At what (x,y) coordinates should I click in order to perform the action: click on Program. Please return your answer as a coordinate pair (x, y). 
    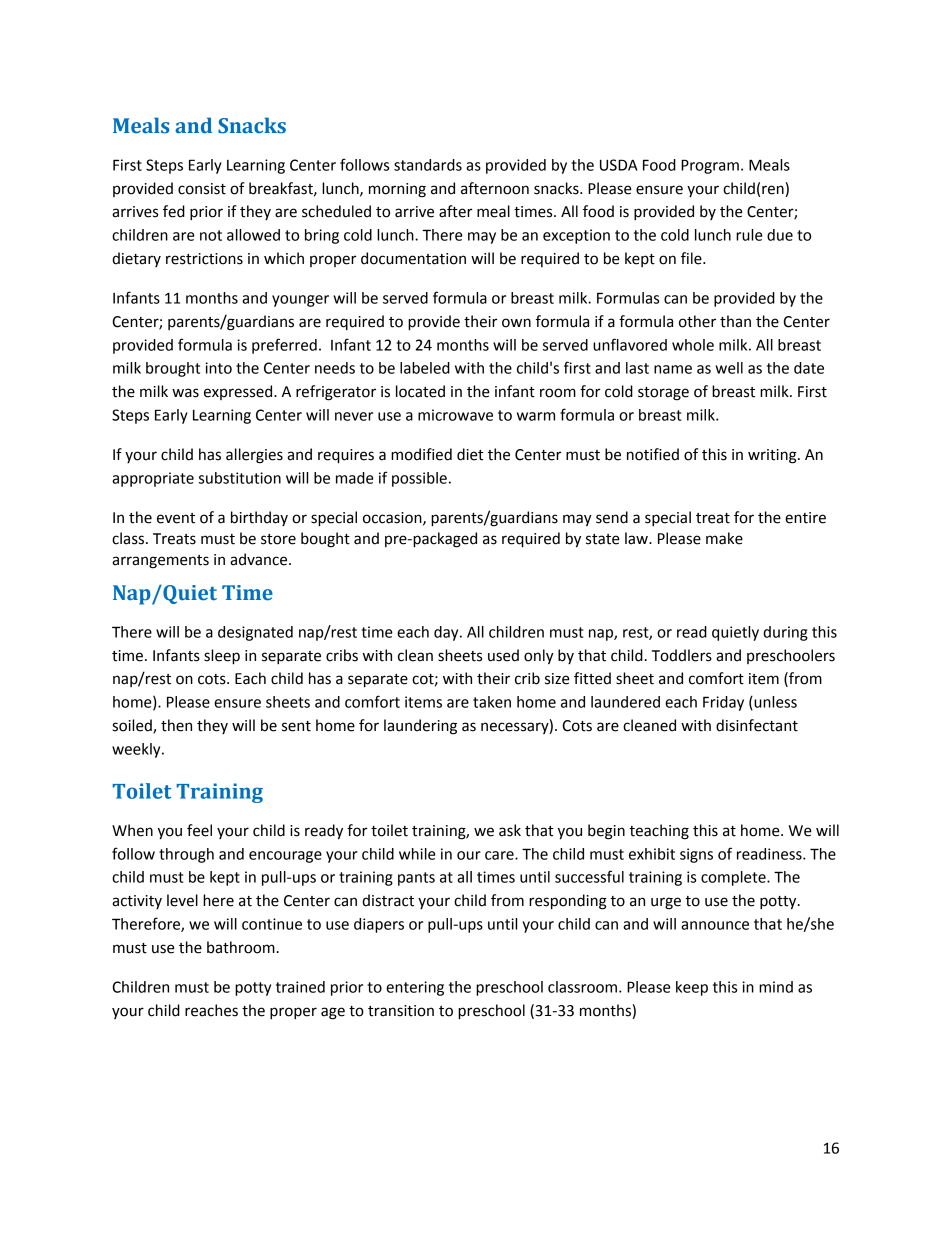
    Looking at the image, I should click on (710, 166).
